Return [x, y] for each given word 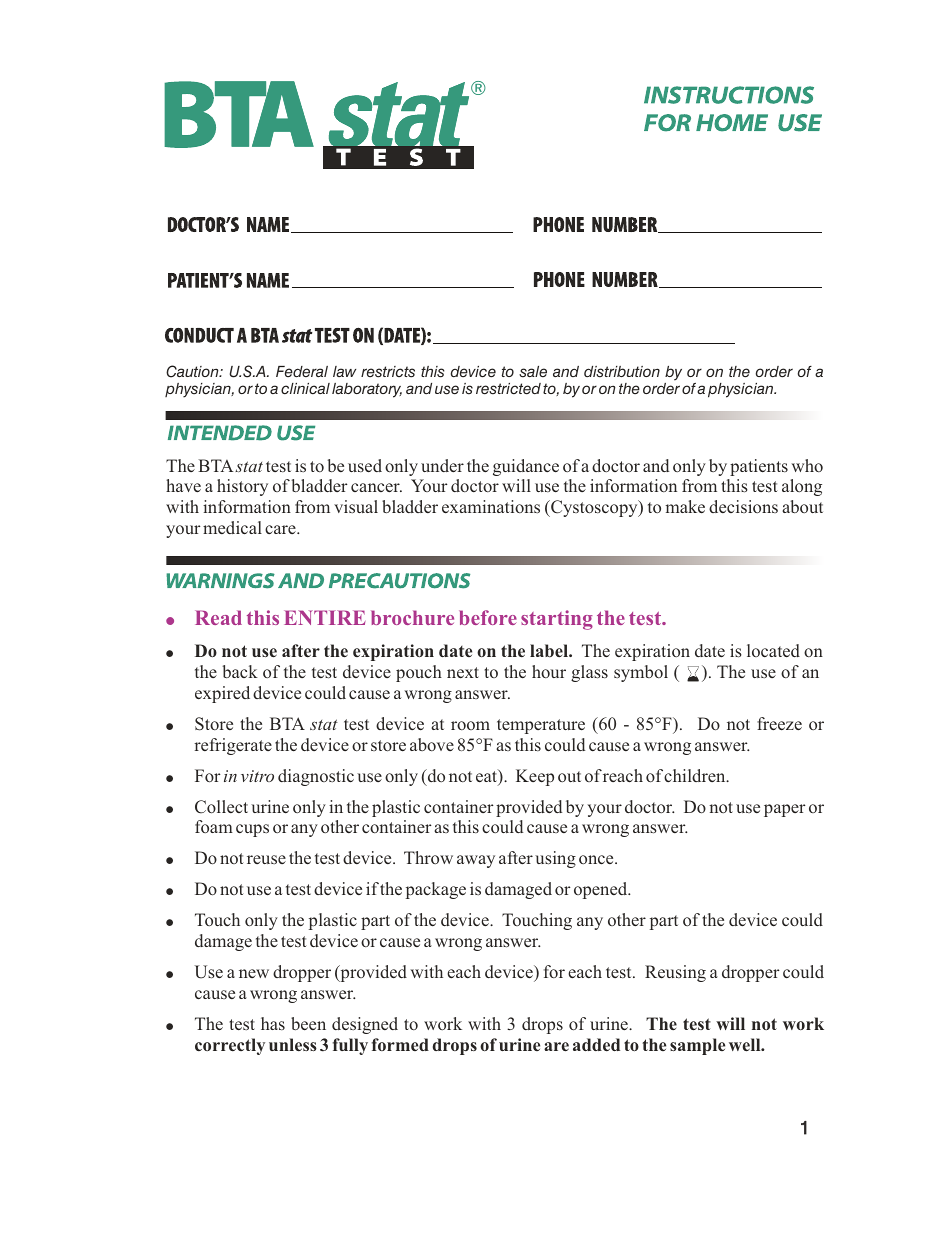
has [273, 1023]
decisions [743, 506]
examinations [491, 506]
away [476, 861]
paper [785, 810]
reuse [266, 859]
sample [697, 1046]
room [470, 725]
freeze [779, 723]
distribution [622, 372]
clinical [305, 388]
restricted [508, 389]
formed [400, 1044]
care [281, 529]
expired [222, 694]
